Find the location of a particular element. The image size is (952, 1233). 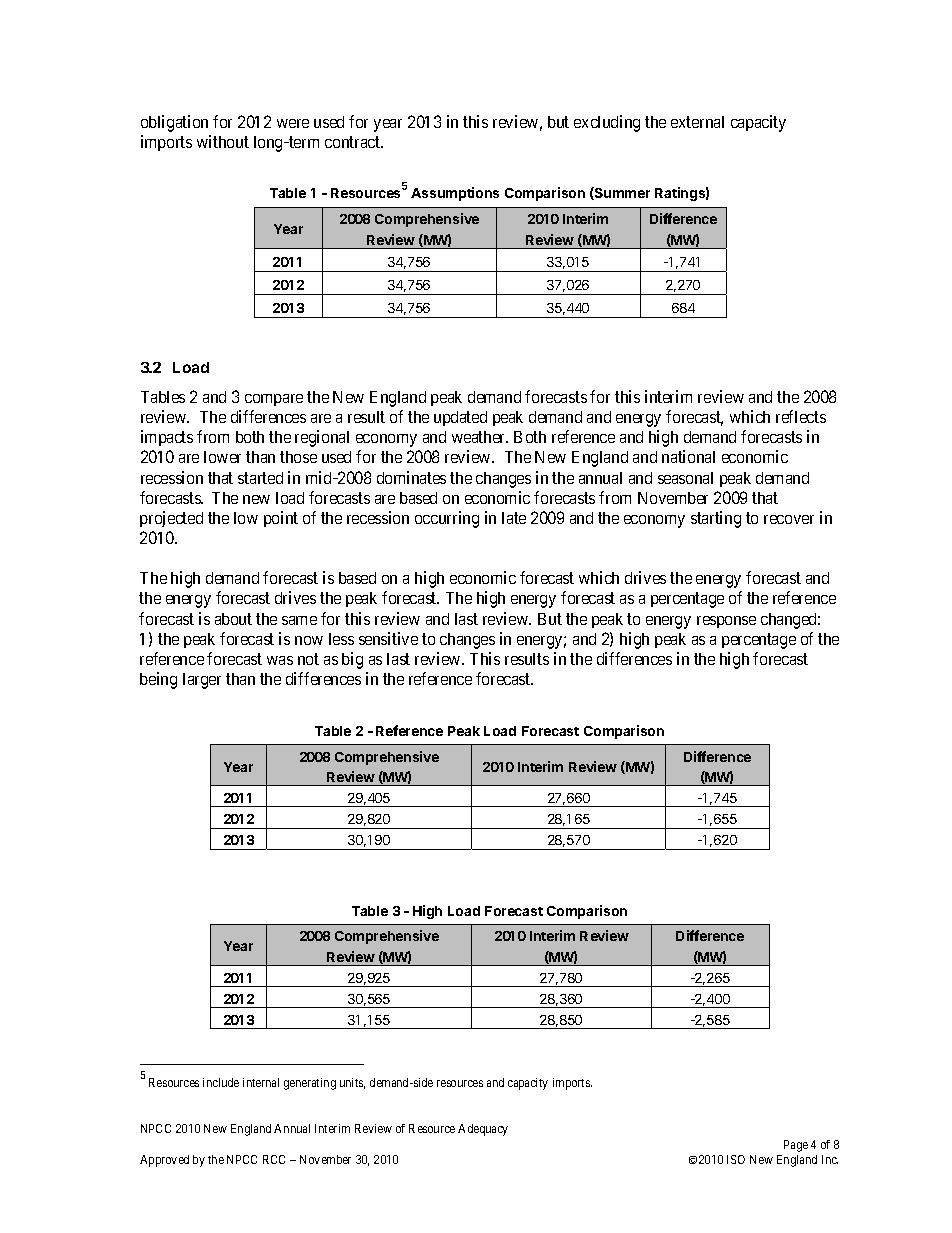

RCC is located at coordinates (274, 1159).
